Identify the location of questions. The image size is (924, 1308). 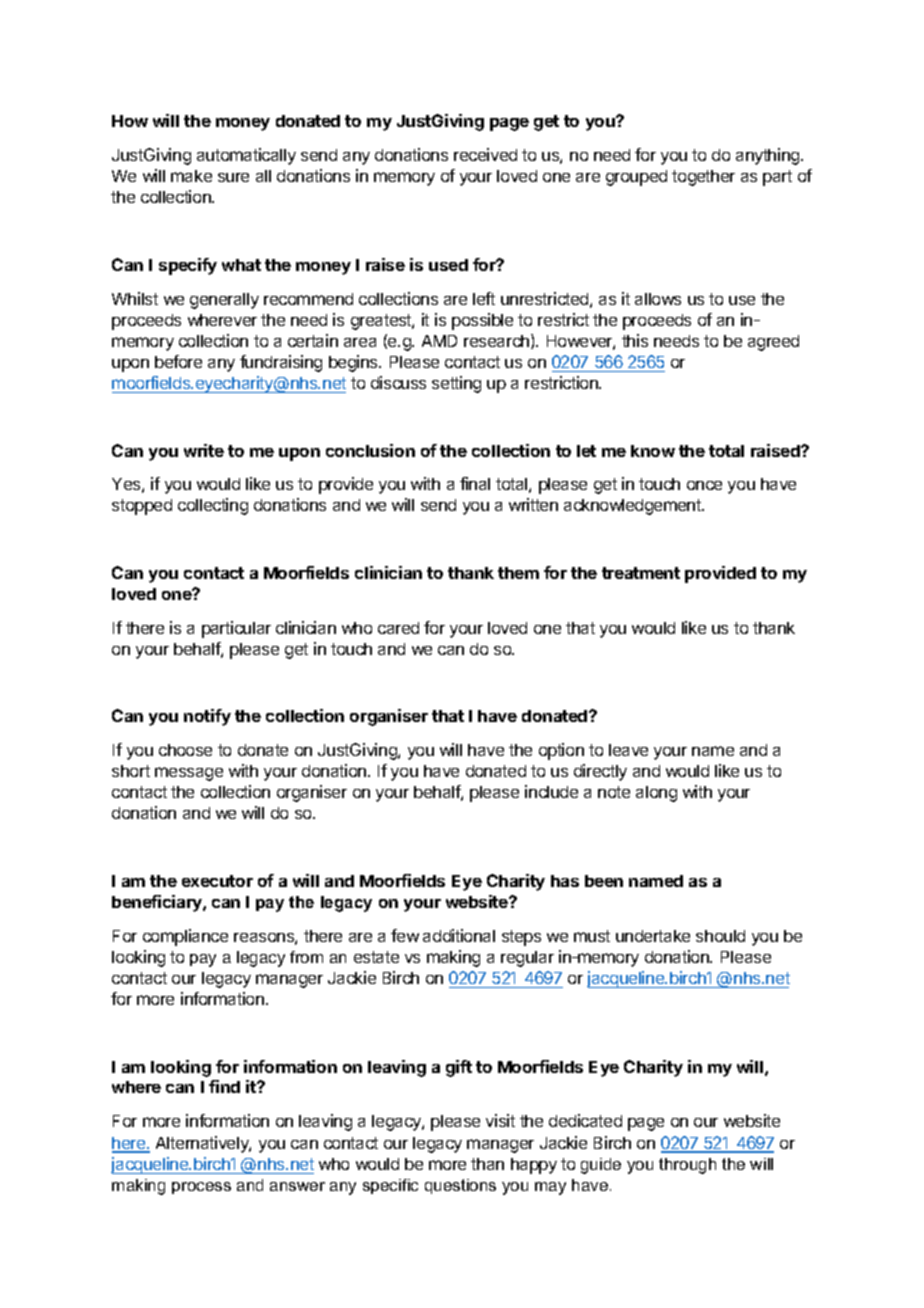
(460, 1186).
